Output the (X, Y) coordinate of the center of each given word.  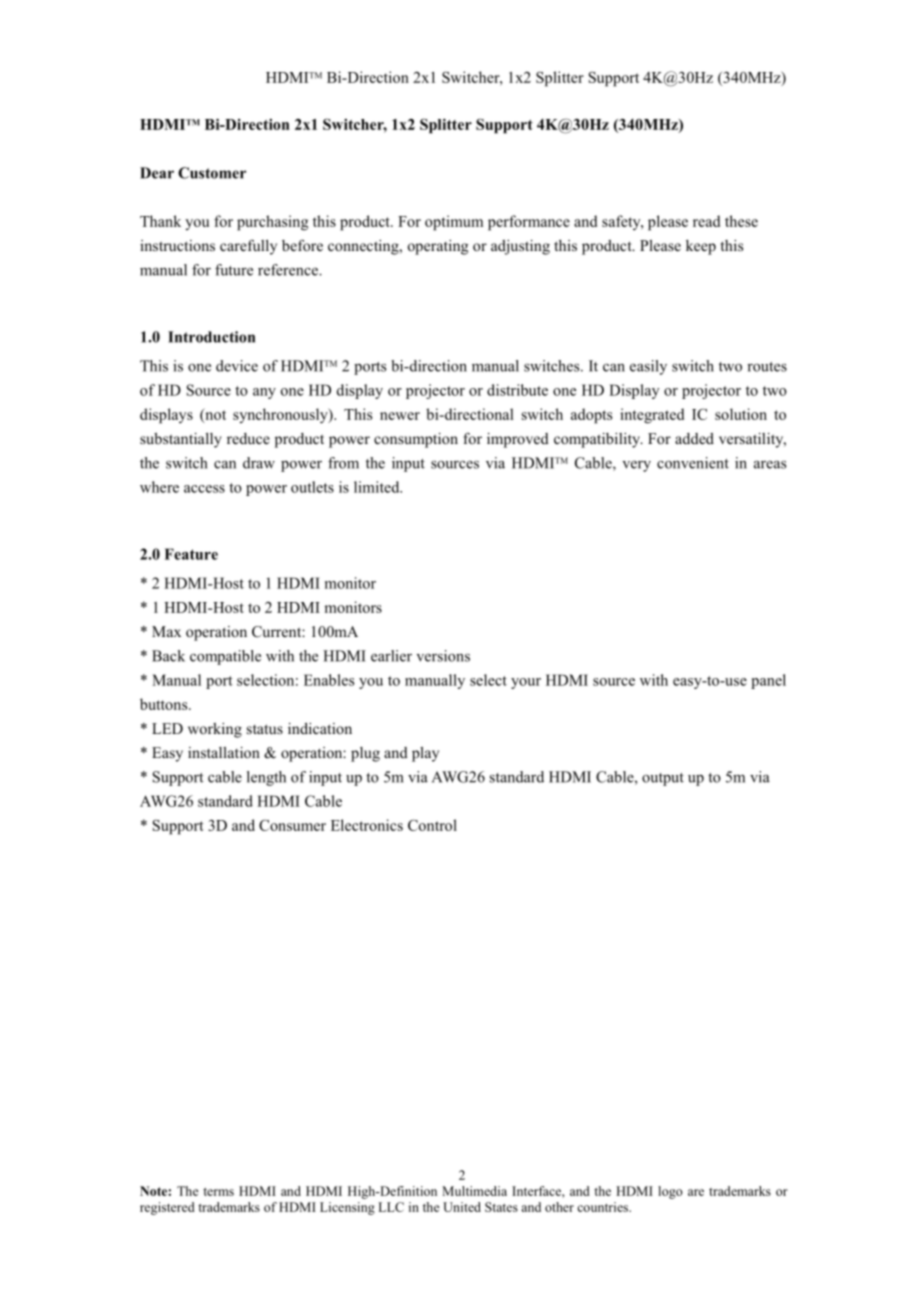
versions (443, 656)
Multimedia (474, 1191)
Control (432, 825)
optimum (454, 223)
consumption (416, 440)
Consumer (292, 825)
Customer (212, 173)
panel (768, 681)
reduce (248, 438)
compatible (225, 657)
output (663, 779)
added (694, 438)
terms (218, 1192)
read (706, 221)
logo (670, 1192)
